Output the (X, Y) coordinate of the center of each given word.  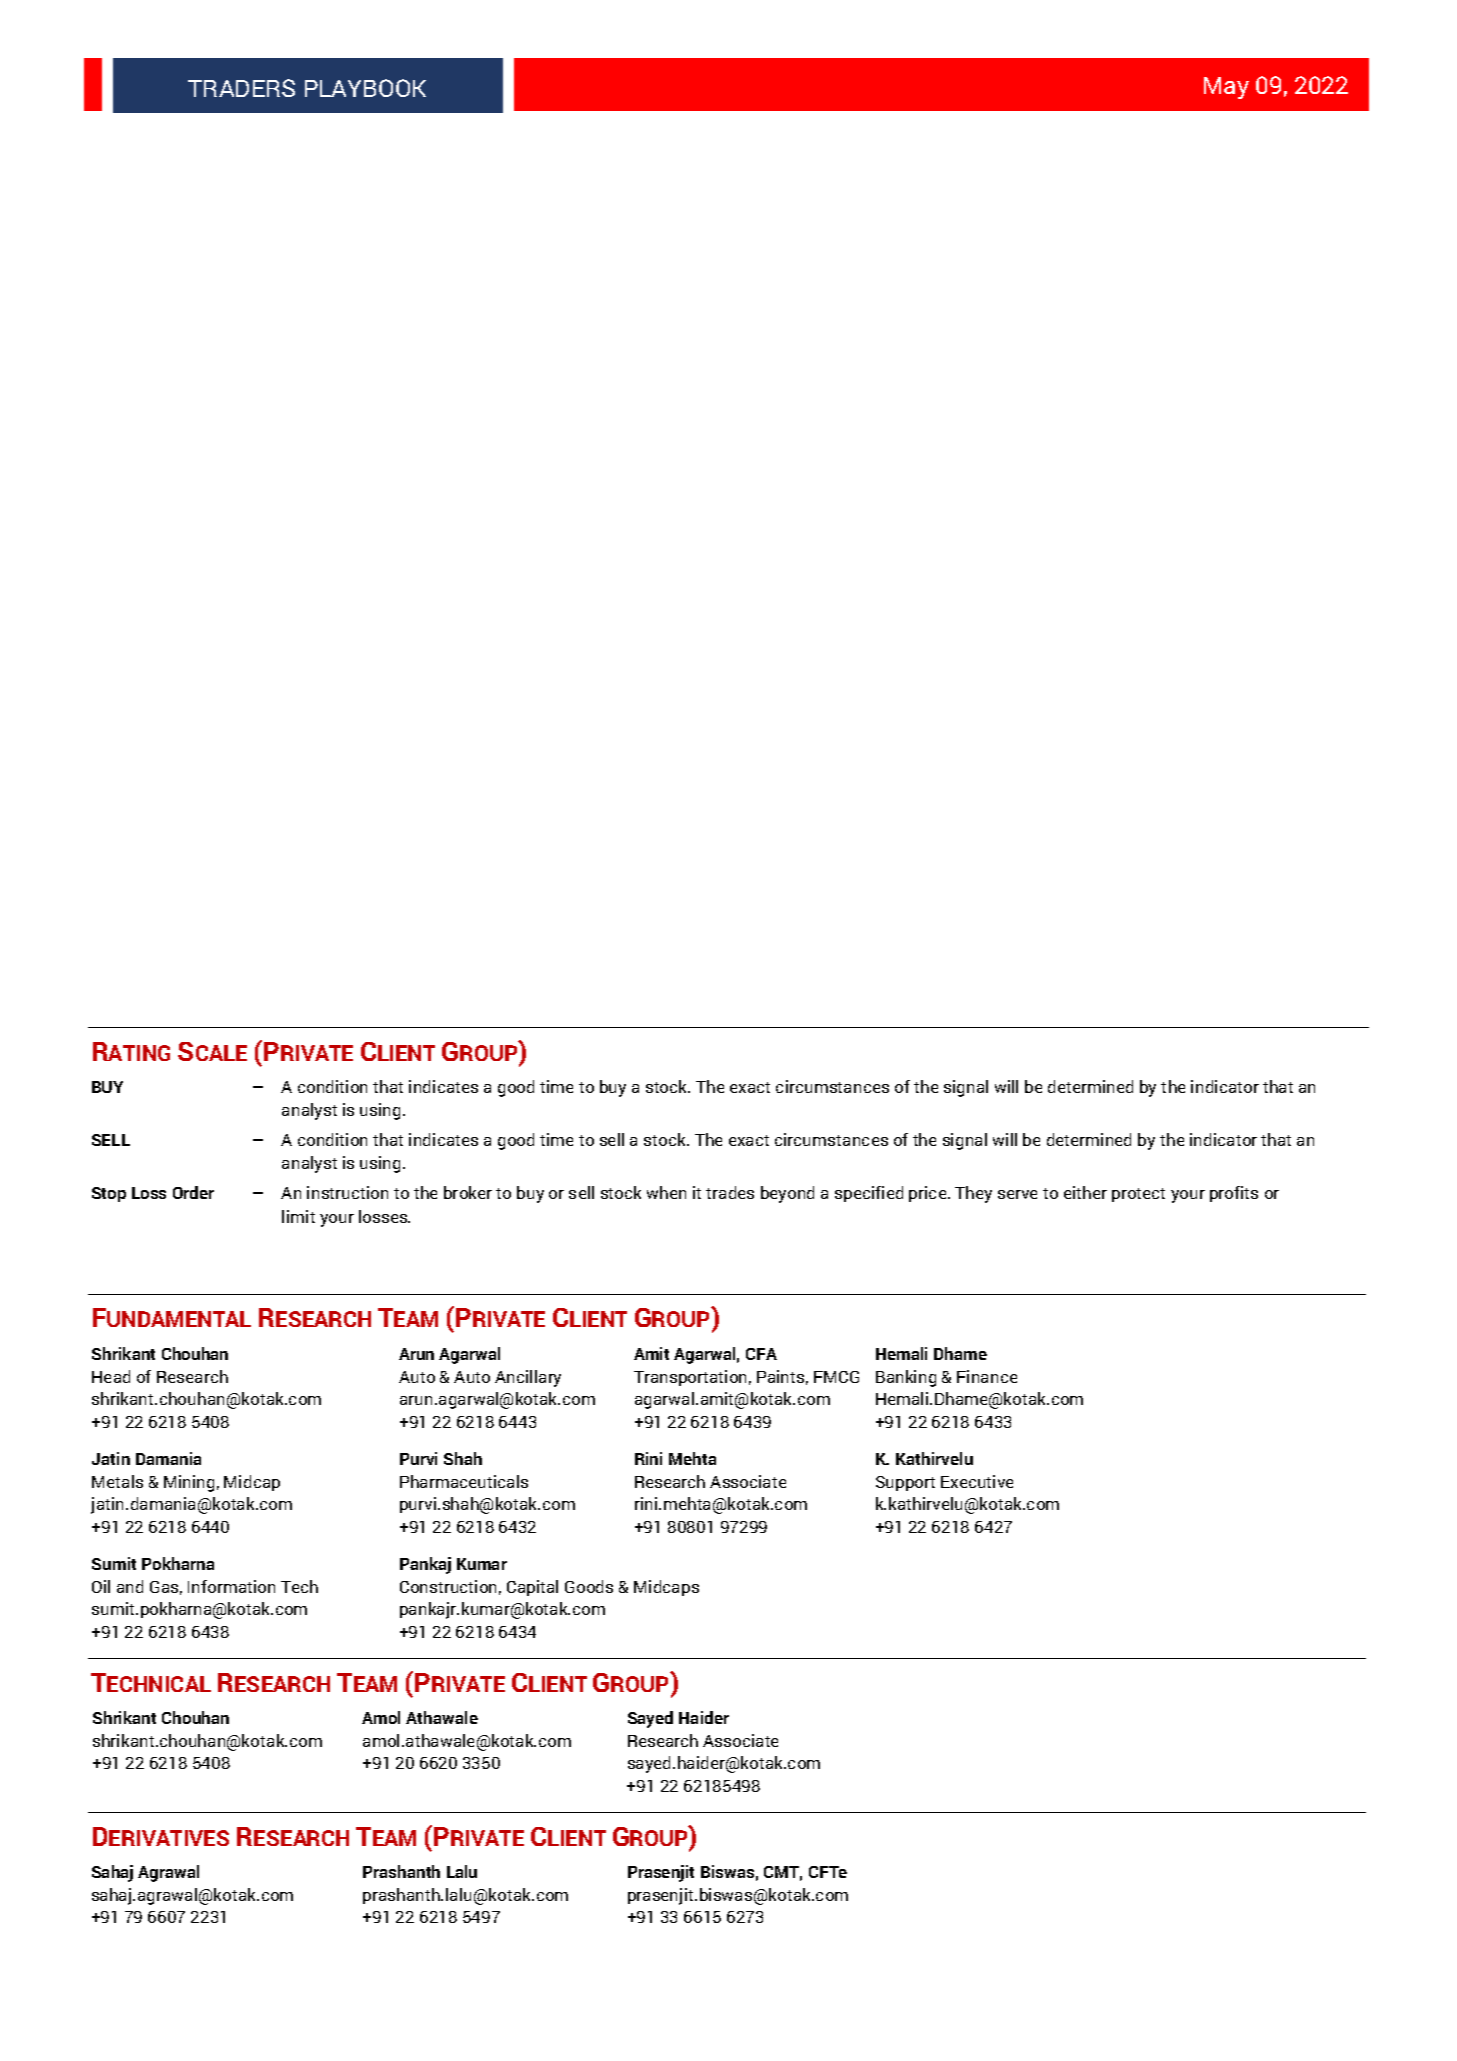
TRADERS (241, 88)
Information (231, 1586)
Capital (532, 1588)
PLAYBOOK (365, 88)
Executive (977, 1481)
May (1226, 88)
